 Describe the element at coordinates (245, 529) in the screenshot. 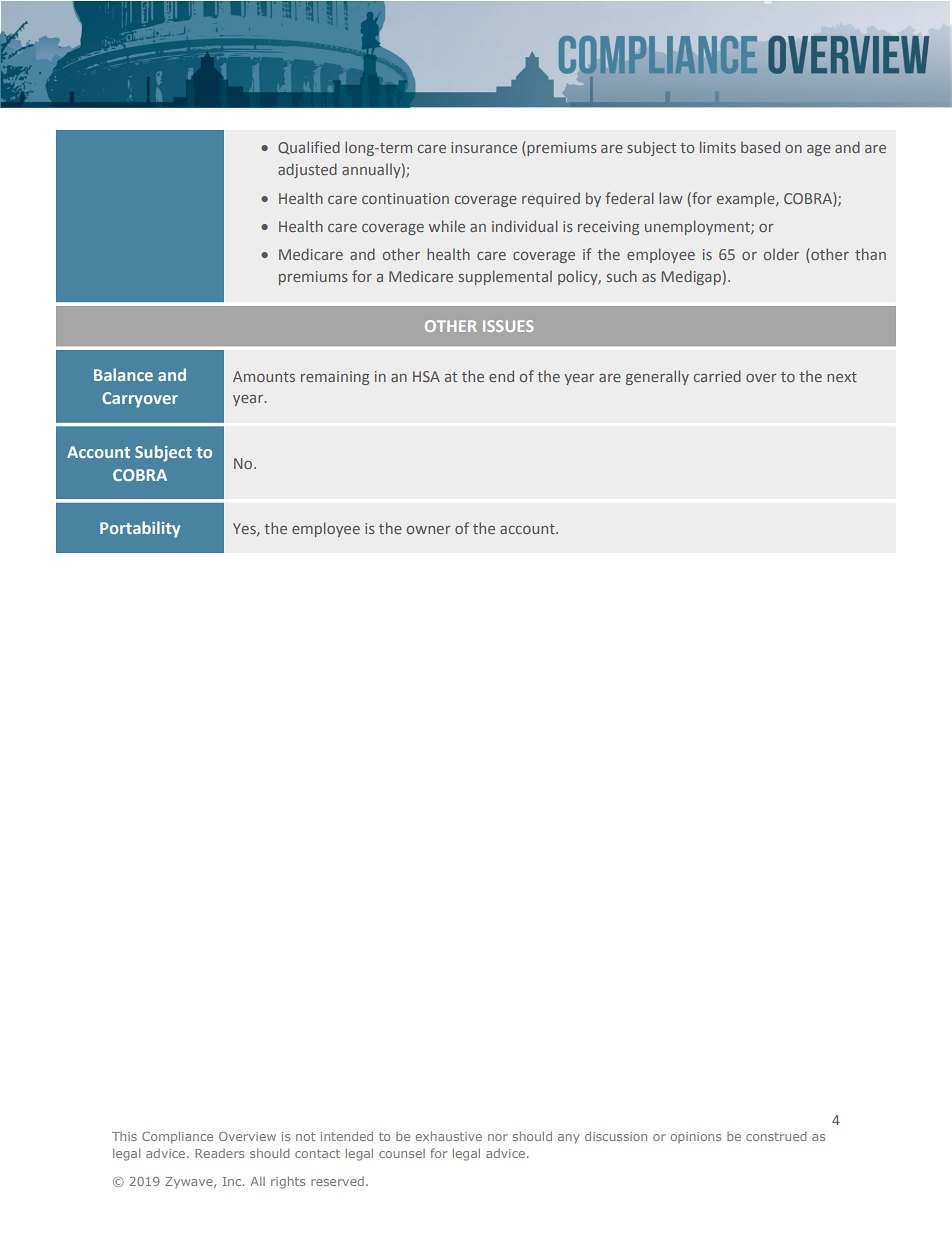

I see `Yes` at that location.
